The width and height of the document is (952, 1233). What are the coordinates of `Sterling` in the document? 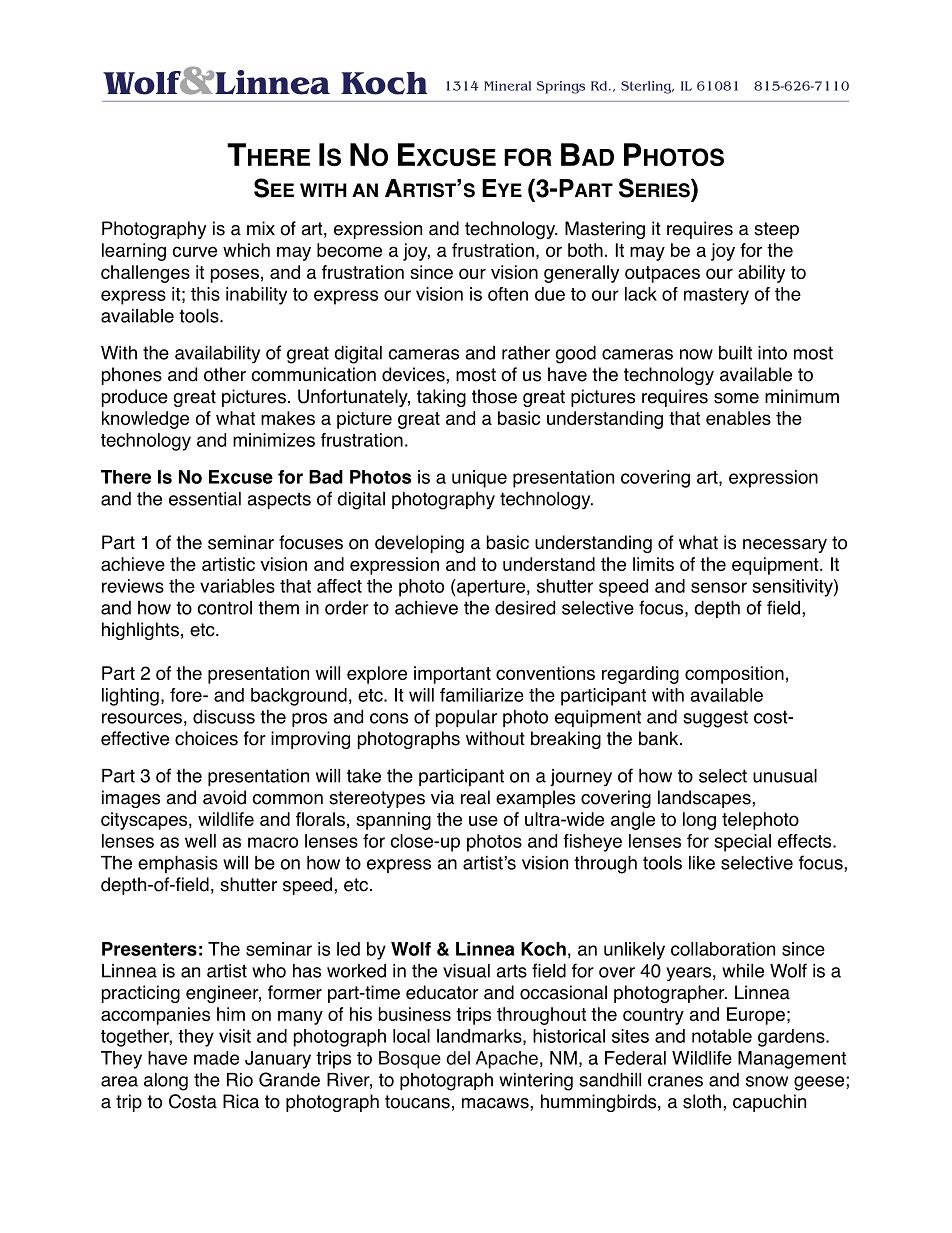 It's located at (647, 87).
